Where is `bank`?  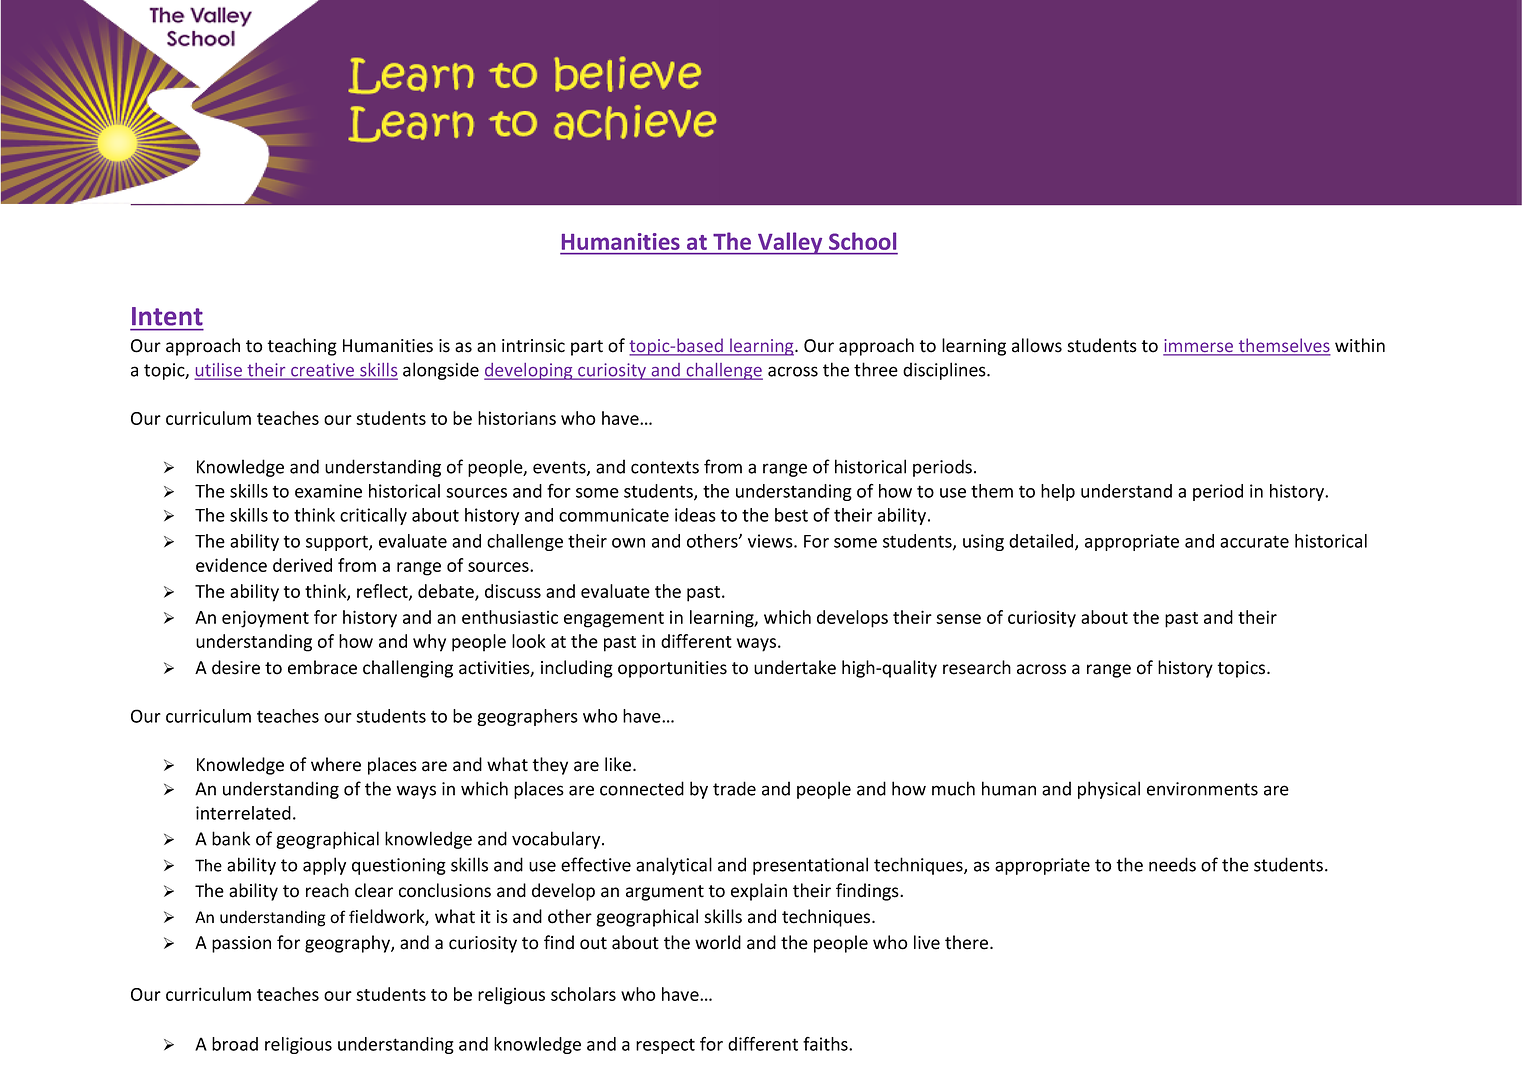 bank is located at coordinates (231, 838).
